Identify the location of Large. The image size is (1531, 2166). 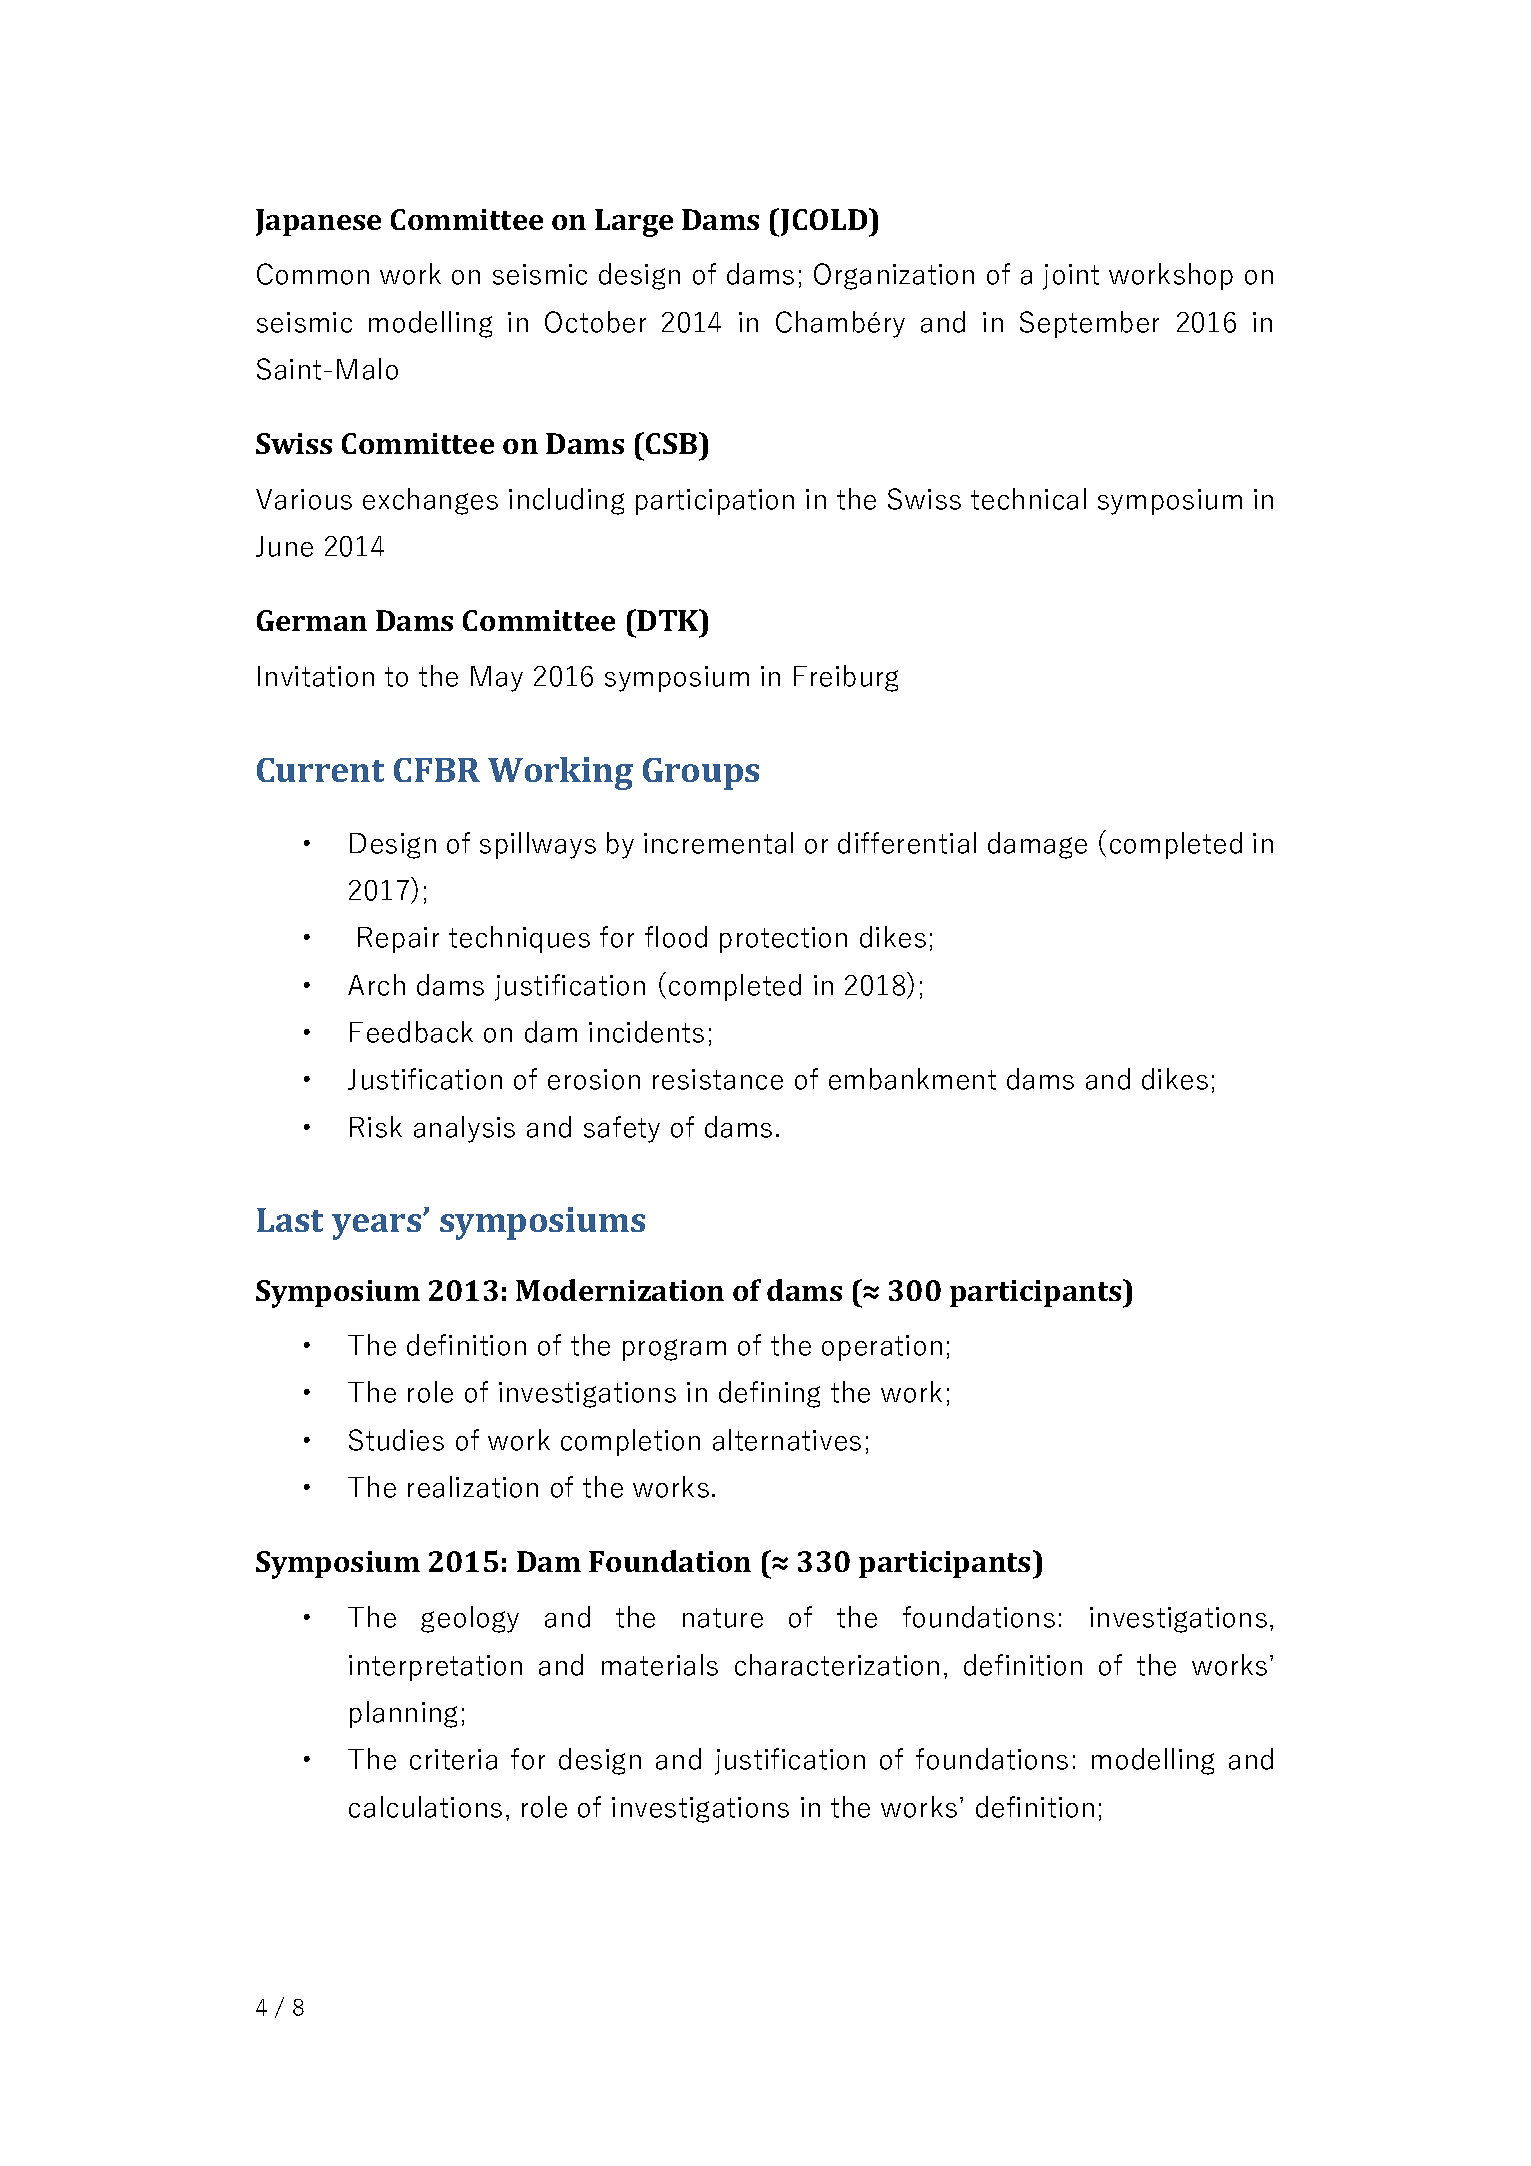
(634, 223).
